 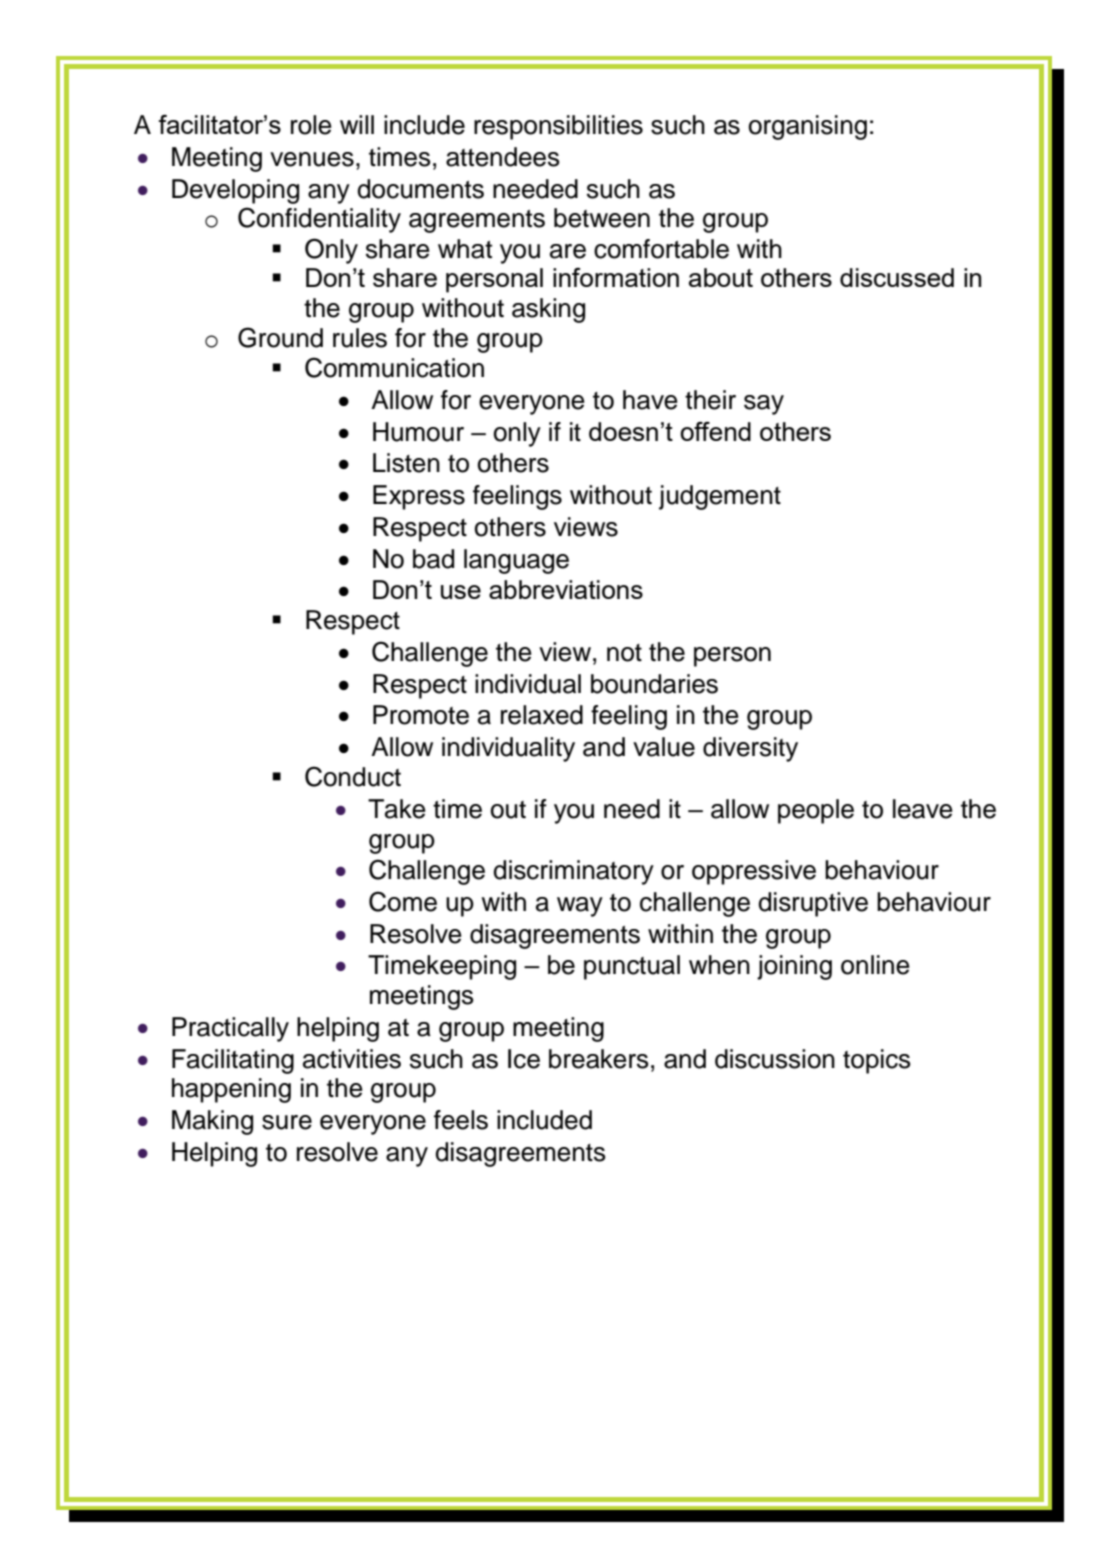 I want to click on venues, so click(x=312, y=159).
